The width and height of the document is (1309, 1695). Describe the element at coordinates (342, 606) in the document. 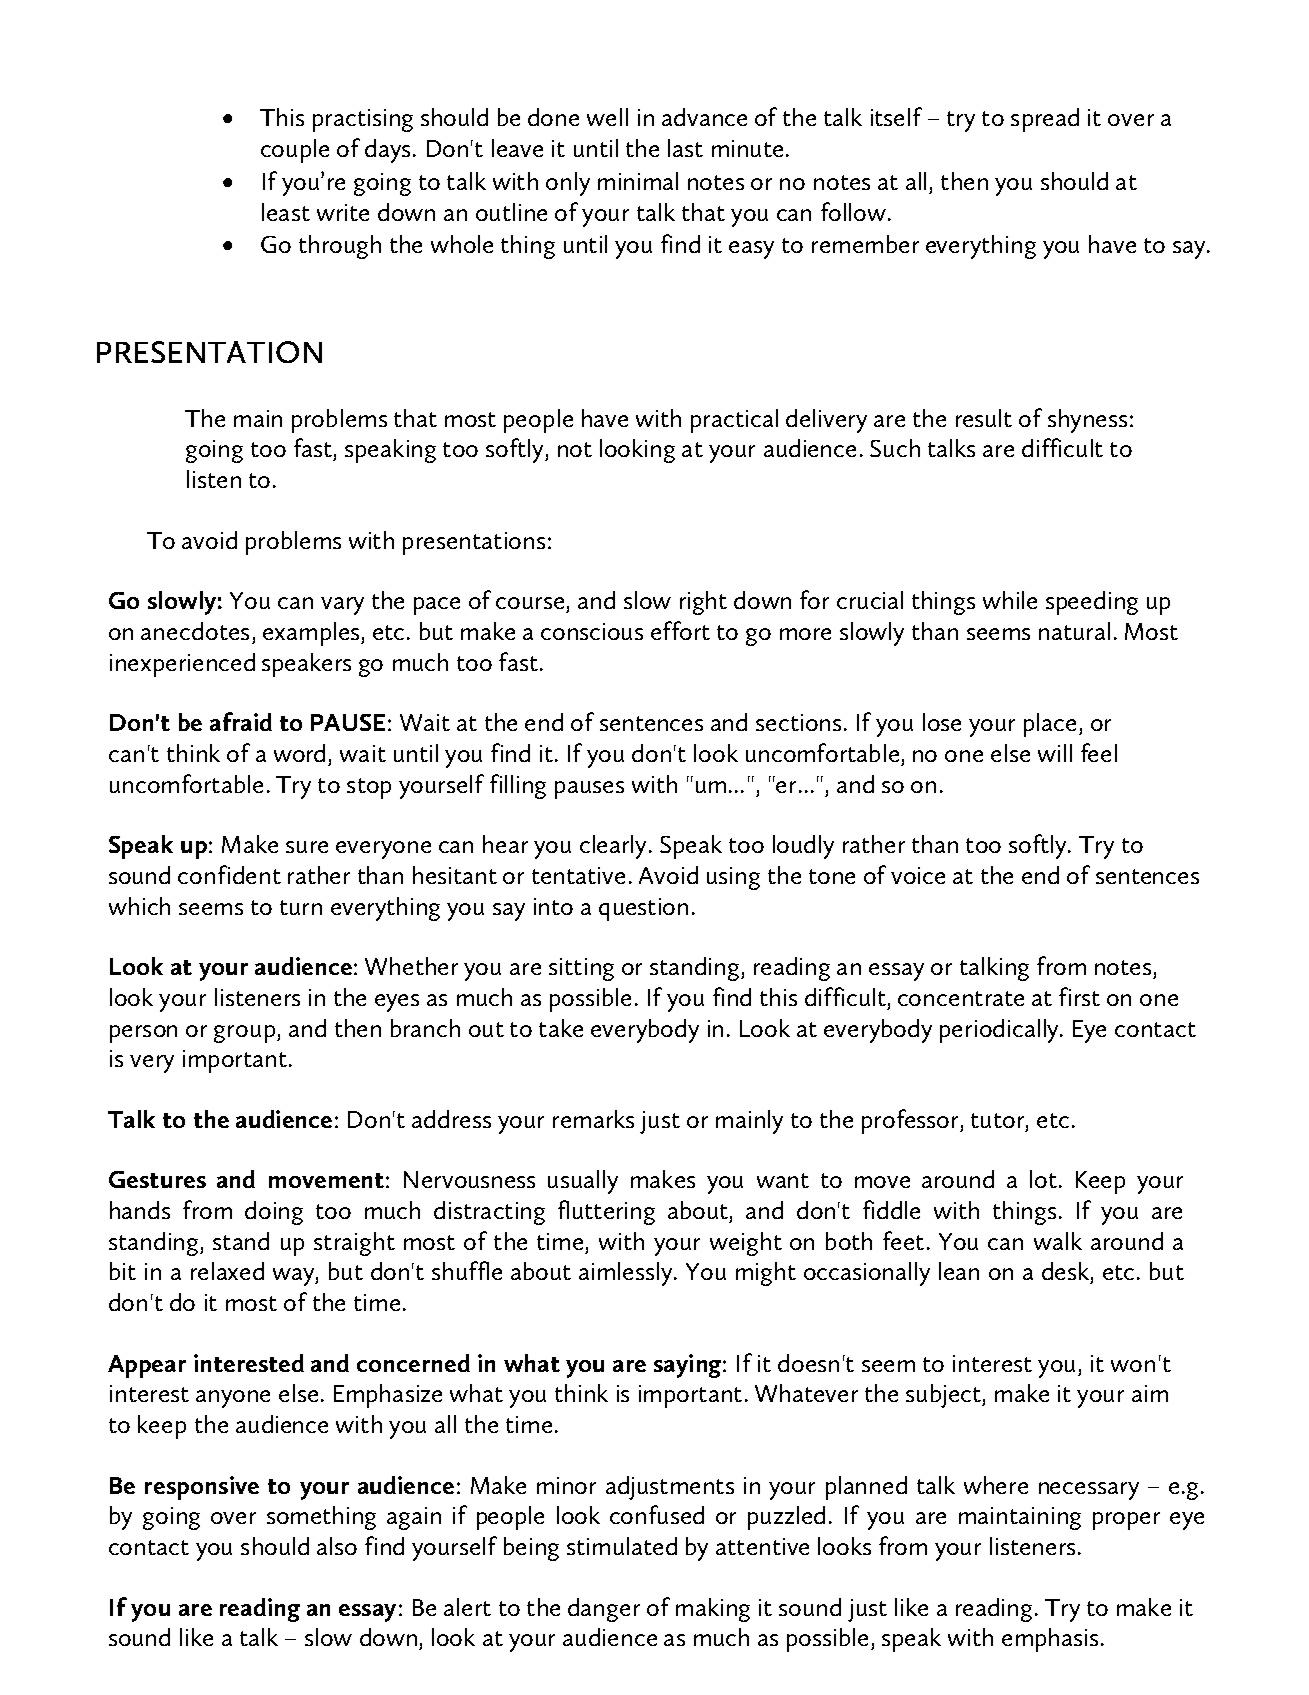

I see `vary` at that location.
